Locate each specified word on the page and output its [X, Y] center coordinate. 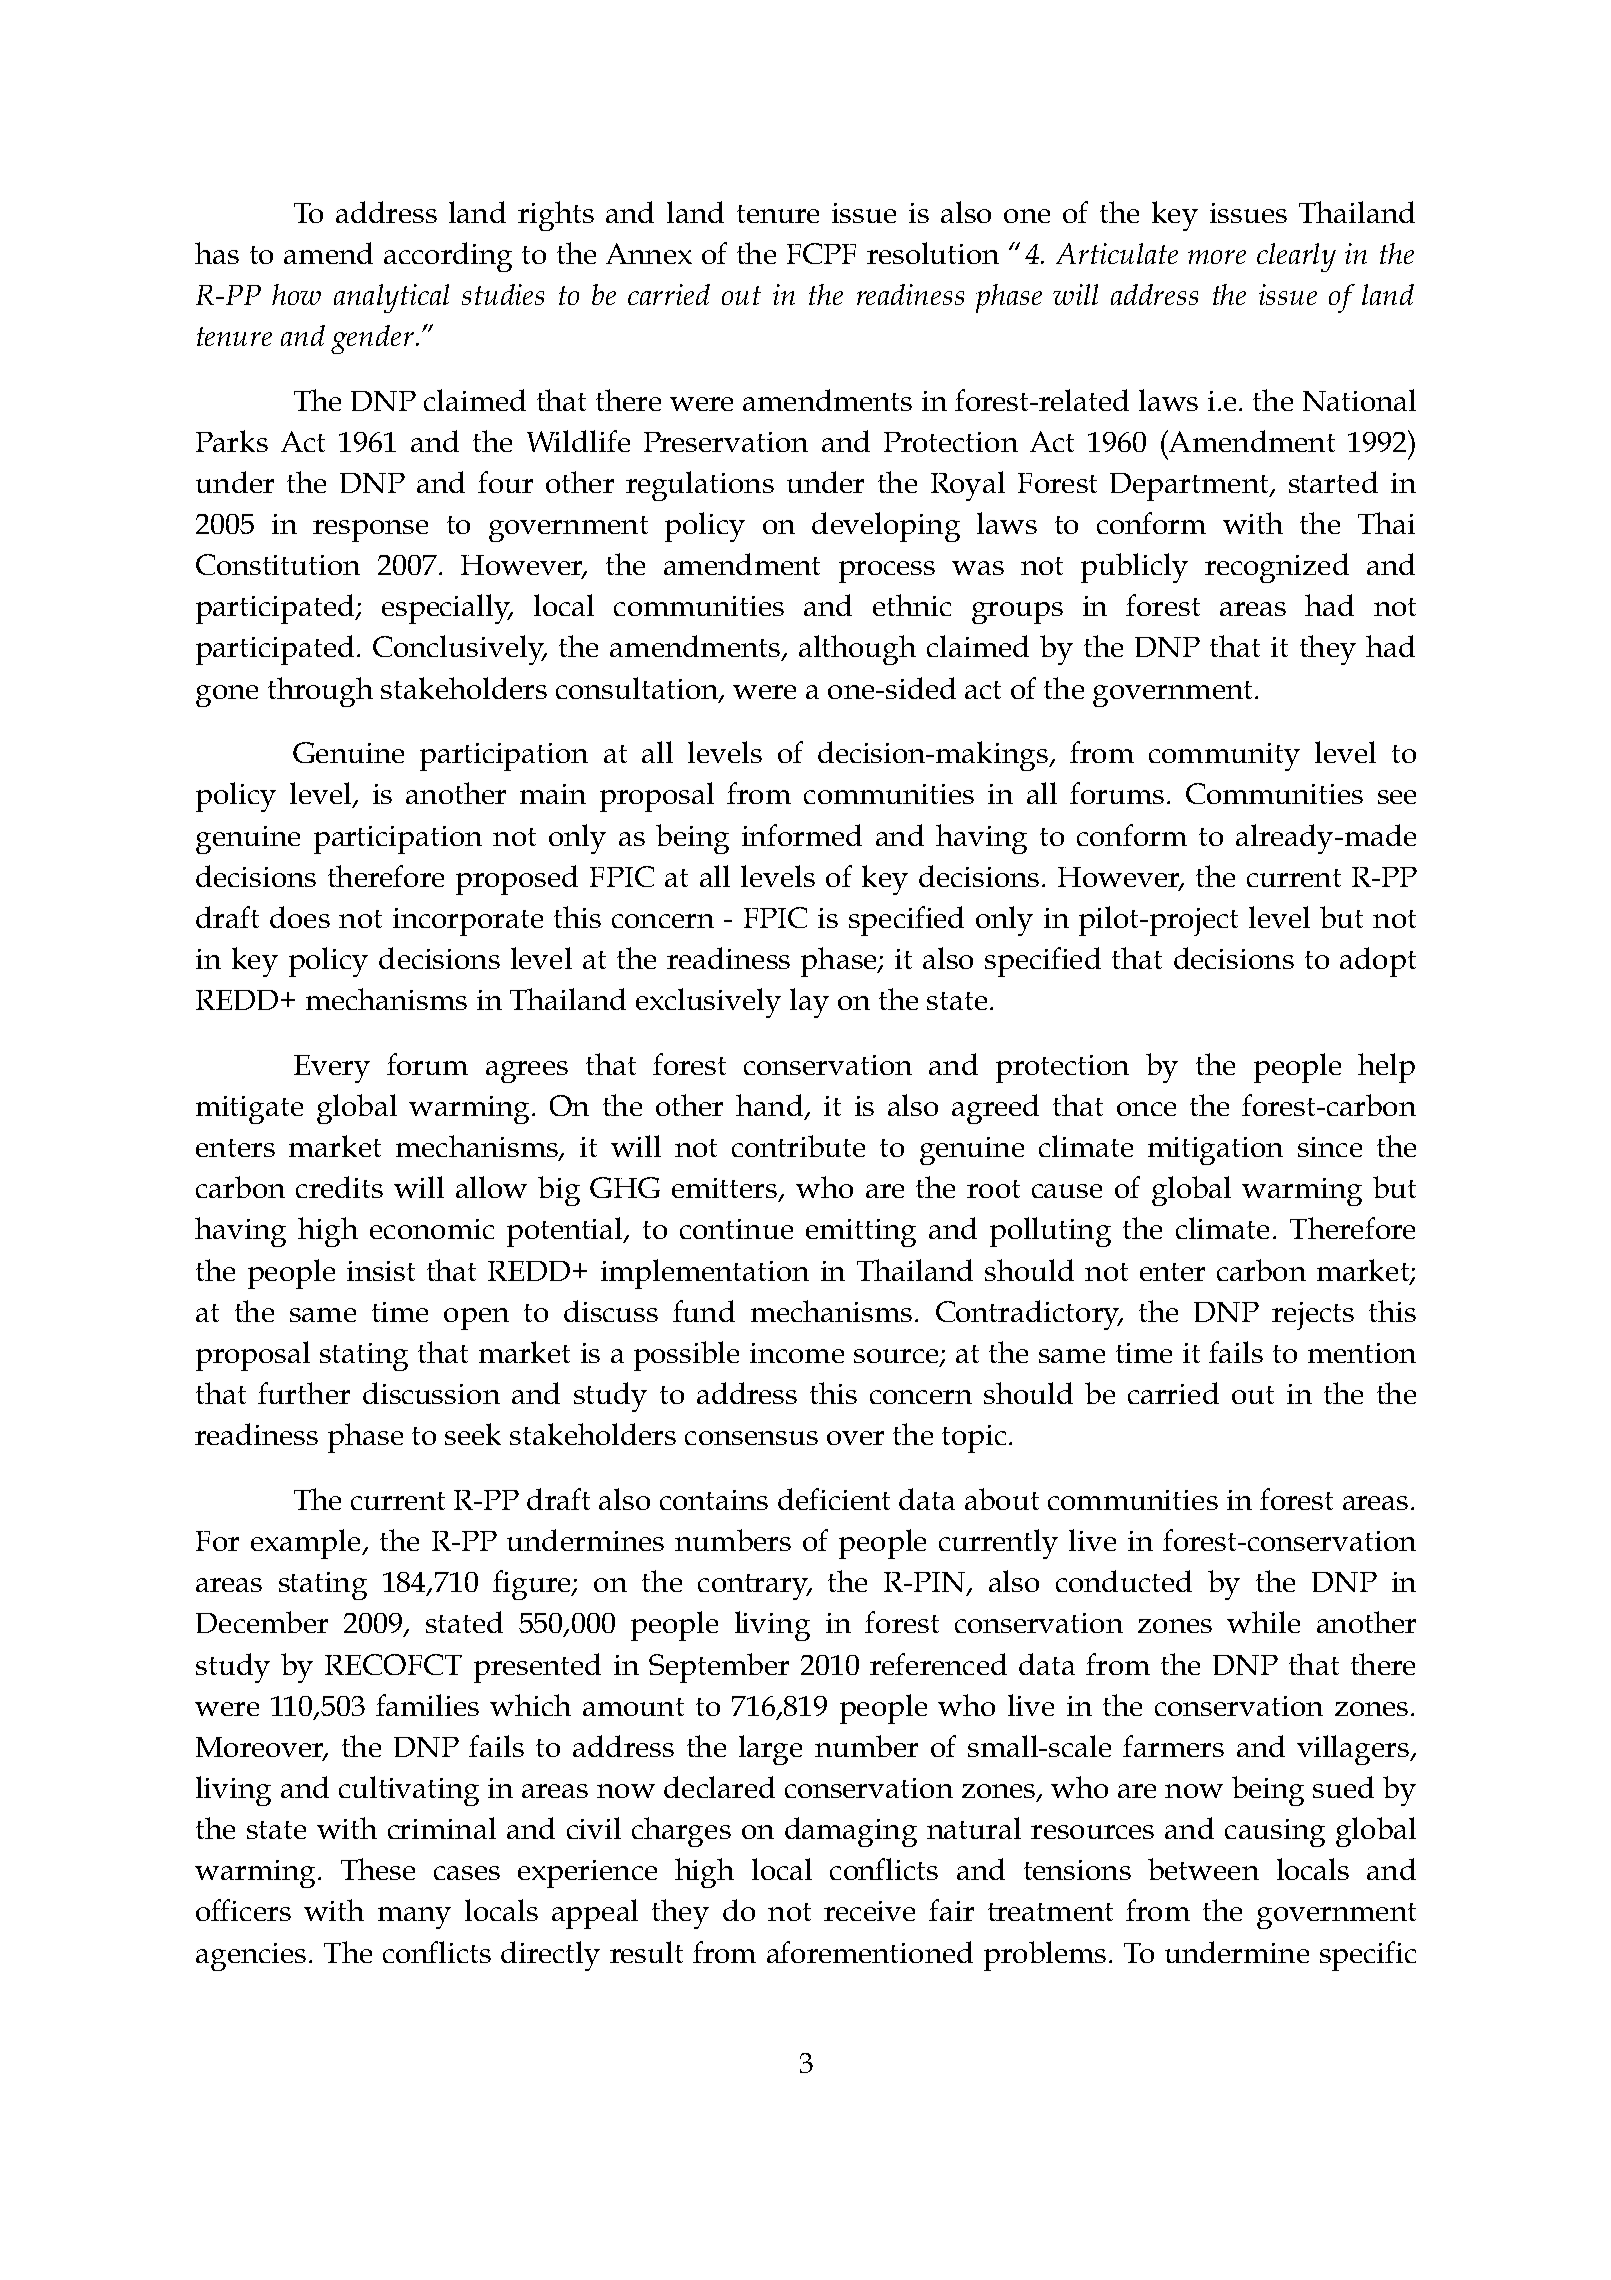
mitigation [1215, 1151]
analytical [391, 298]
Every [332, 1069]
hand [769, 1105]
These [378, 1869]
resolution [933, 253]
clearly [1296, 257]
